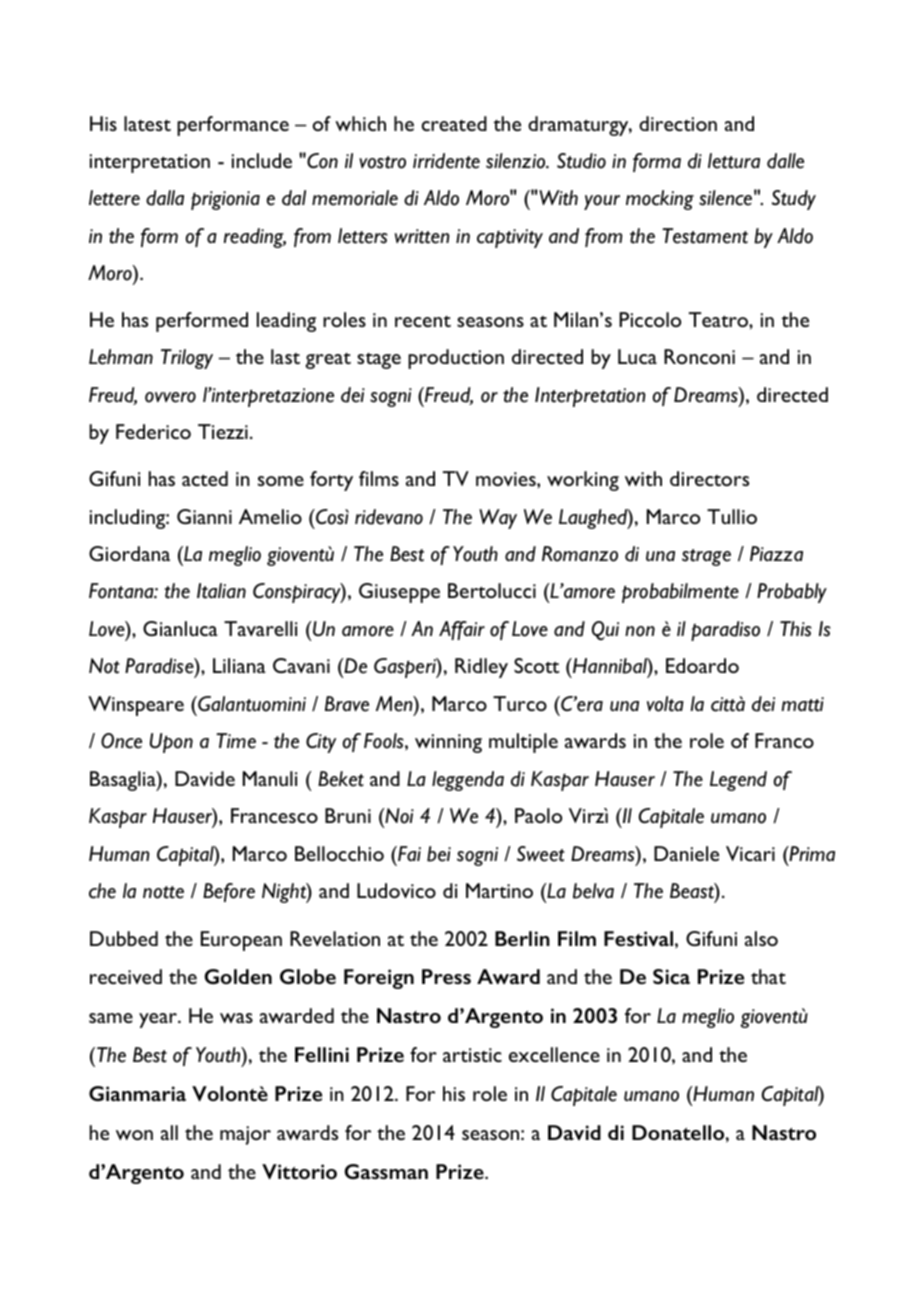 This screenshot has width=924, height=1308. I want to click on Before, so click(229, 892).
